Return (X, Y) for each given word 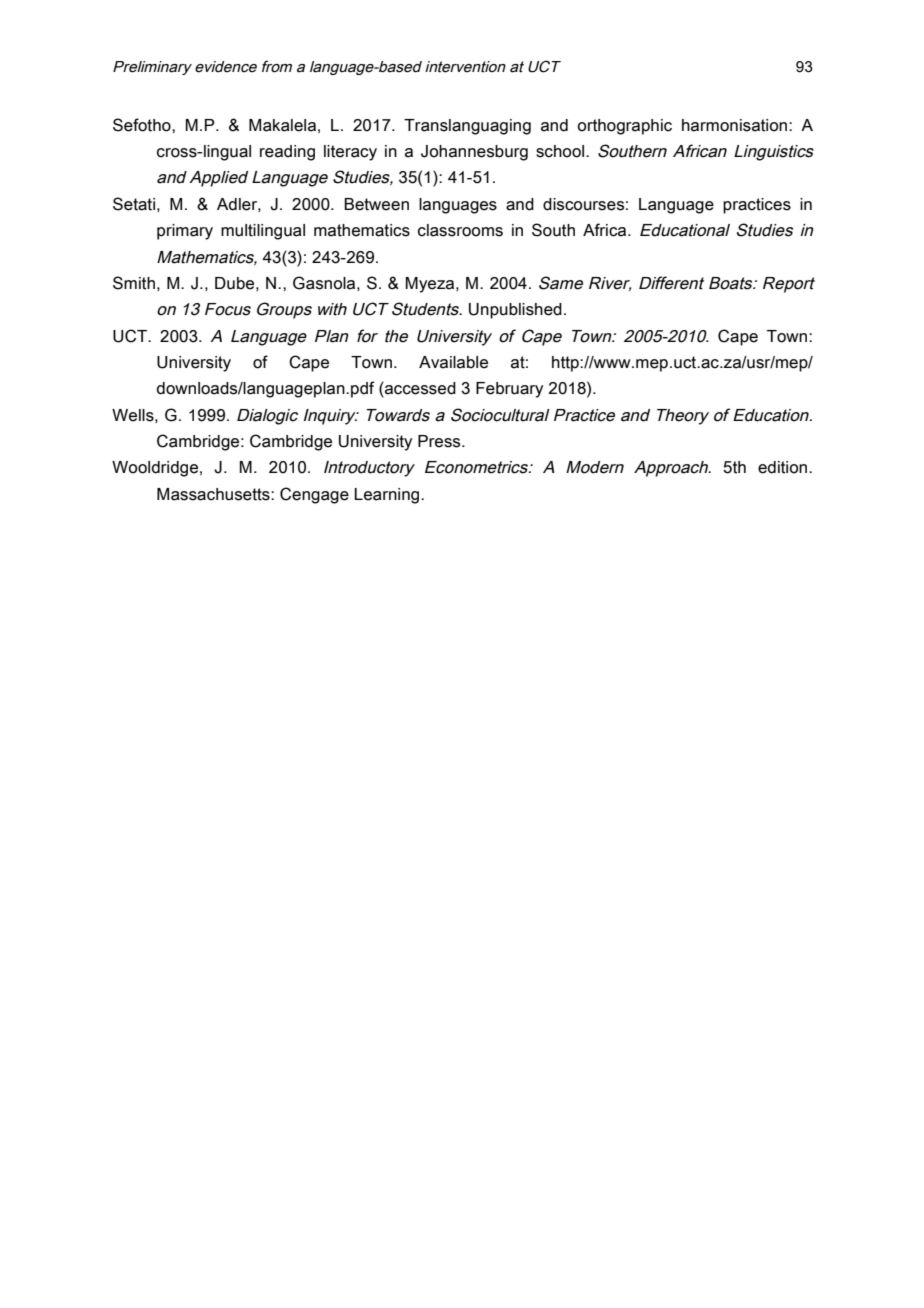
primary (185, 232)
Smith (134, 283)
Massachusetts (214, 494)
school (561, 151)
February (509, 390)
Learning (388, 496)
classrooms (460, 230)
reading (287, 153)
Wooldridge (156, 469)
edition (784, 467)
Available (453, 362)
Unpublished (515, 311)
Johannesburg (474, 153)
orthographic (625, 127)
